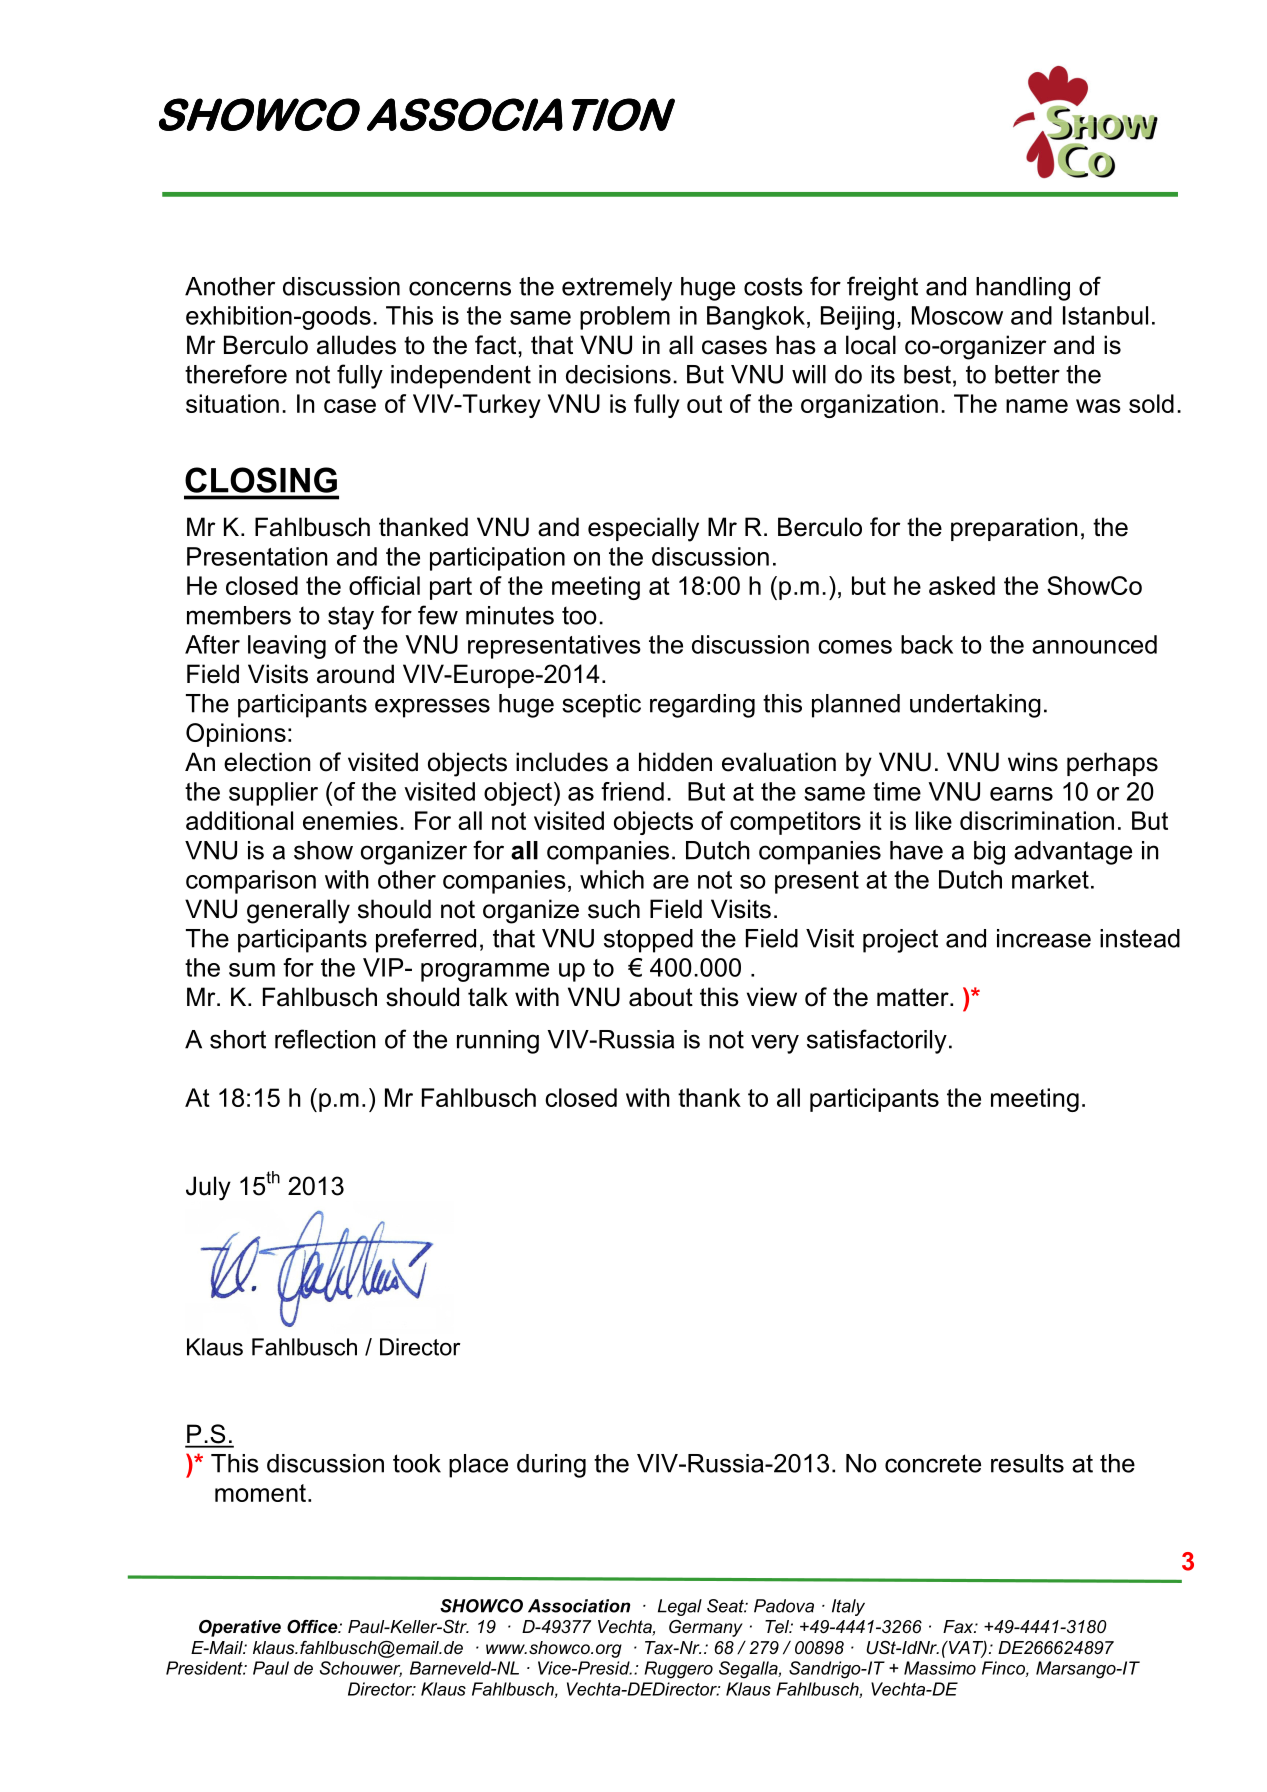 This page has height=1792, width=1267. I want to click on handling, so click(1023, 289).
